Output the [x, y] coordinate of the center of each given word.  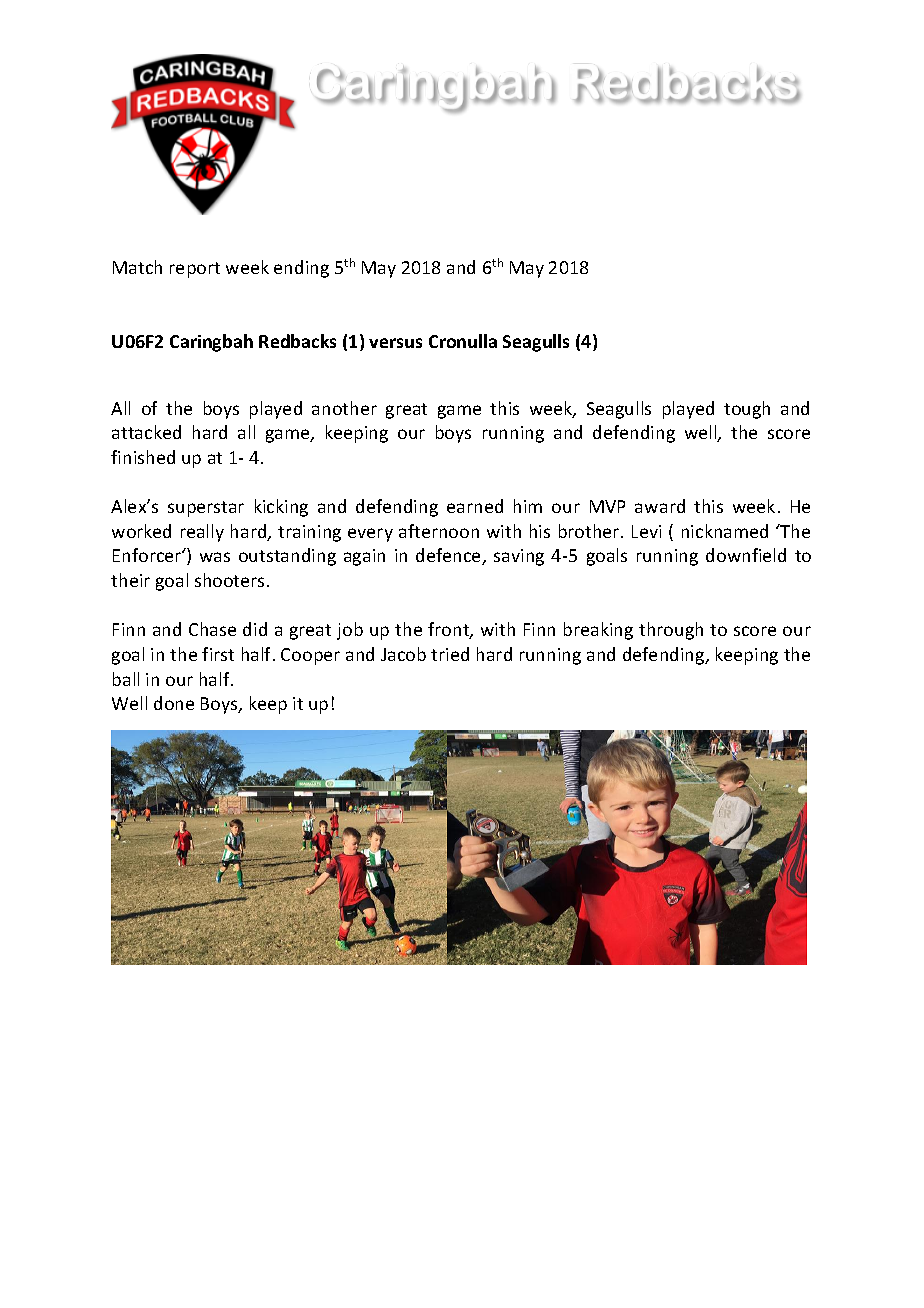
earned [475, 506]
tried [450, 654]
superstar [206, 509]
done [174, 703]
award [660, 506]
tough [747, 410]
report [195, 270]
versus [395, 343]
